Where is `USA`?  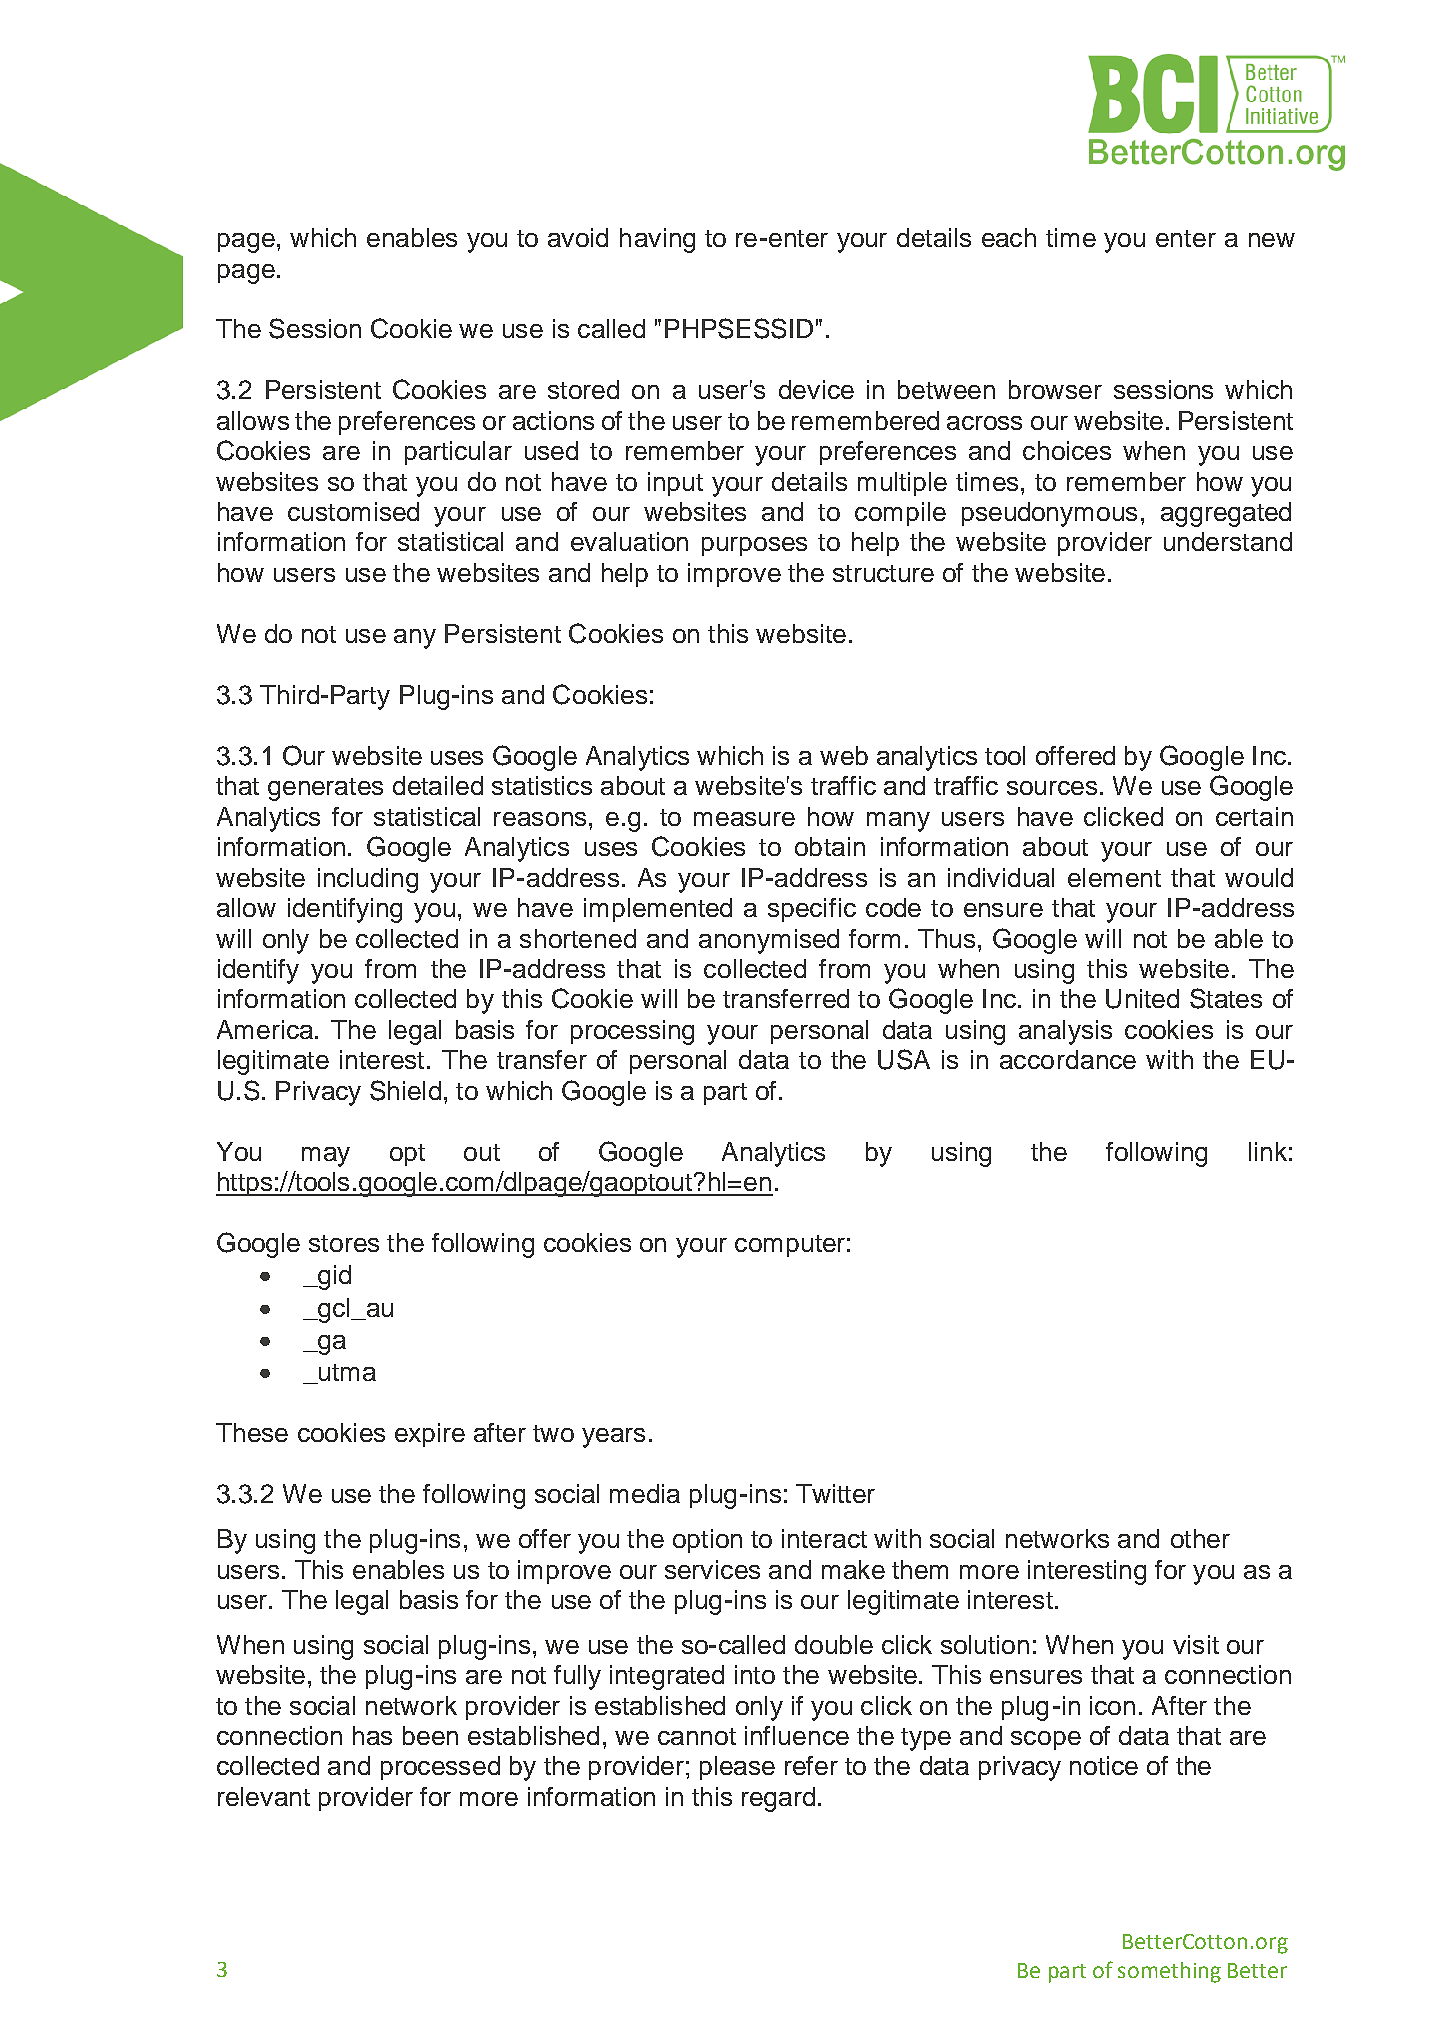
USA is located at coordinates (904, 1059).
